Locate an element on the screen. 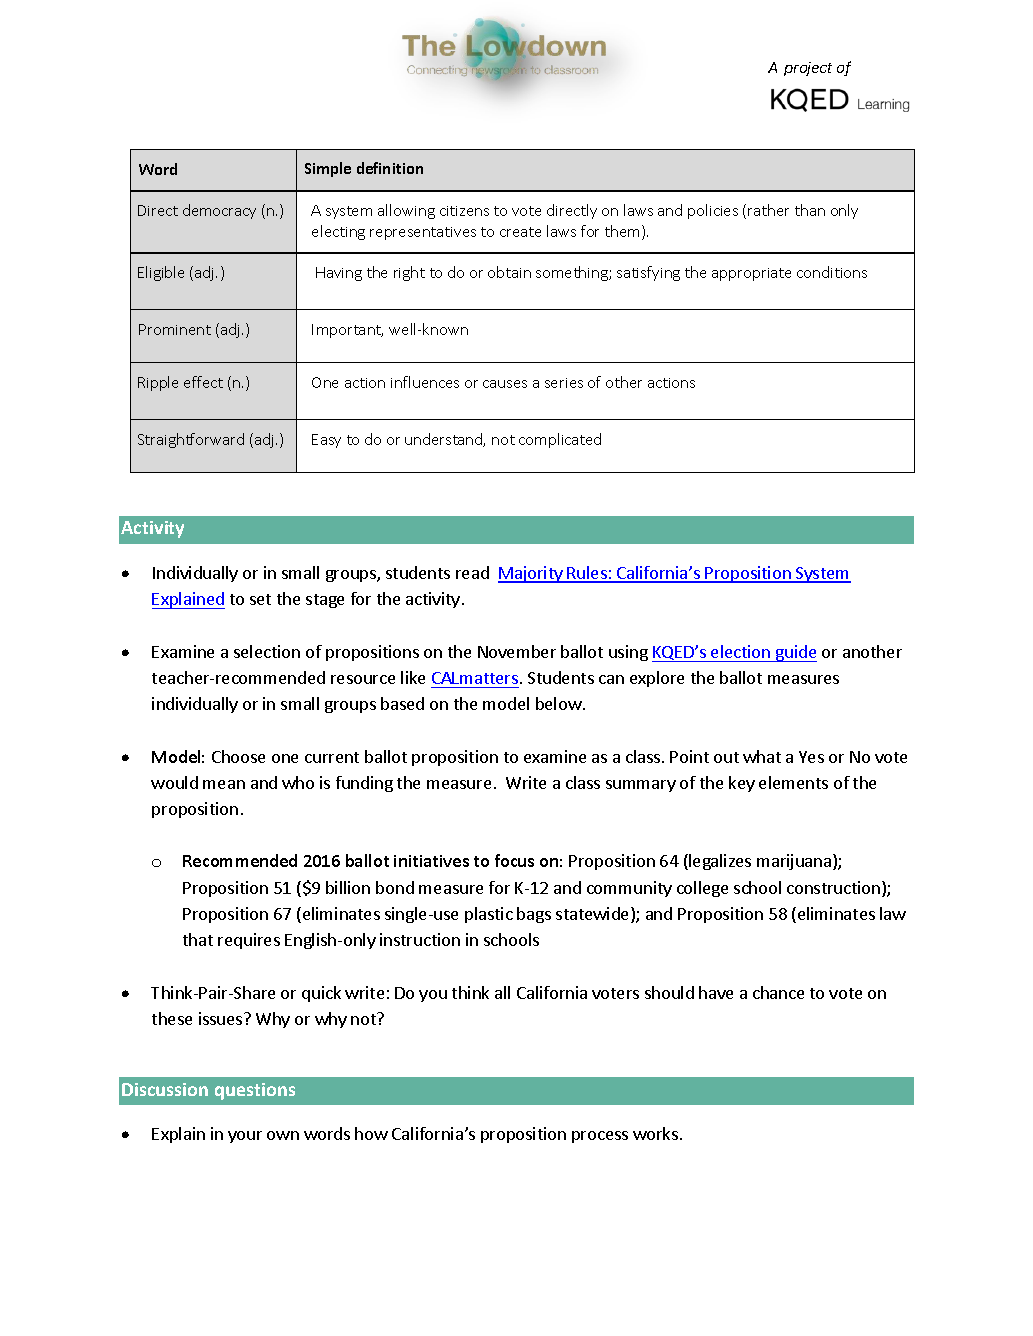  project is located at coordinates (808, 69).
